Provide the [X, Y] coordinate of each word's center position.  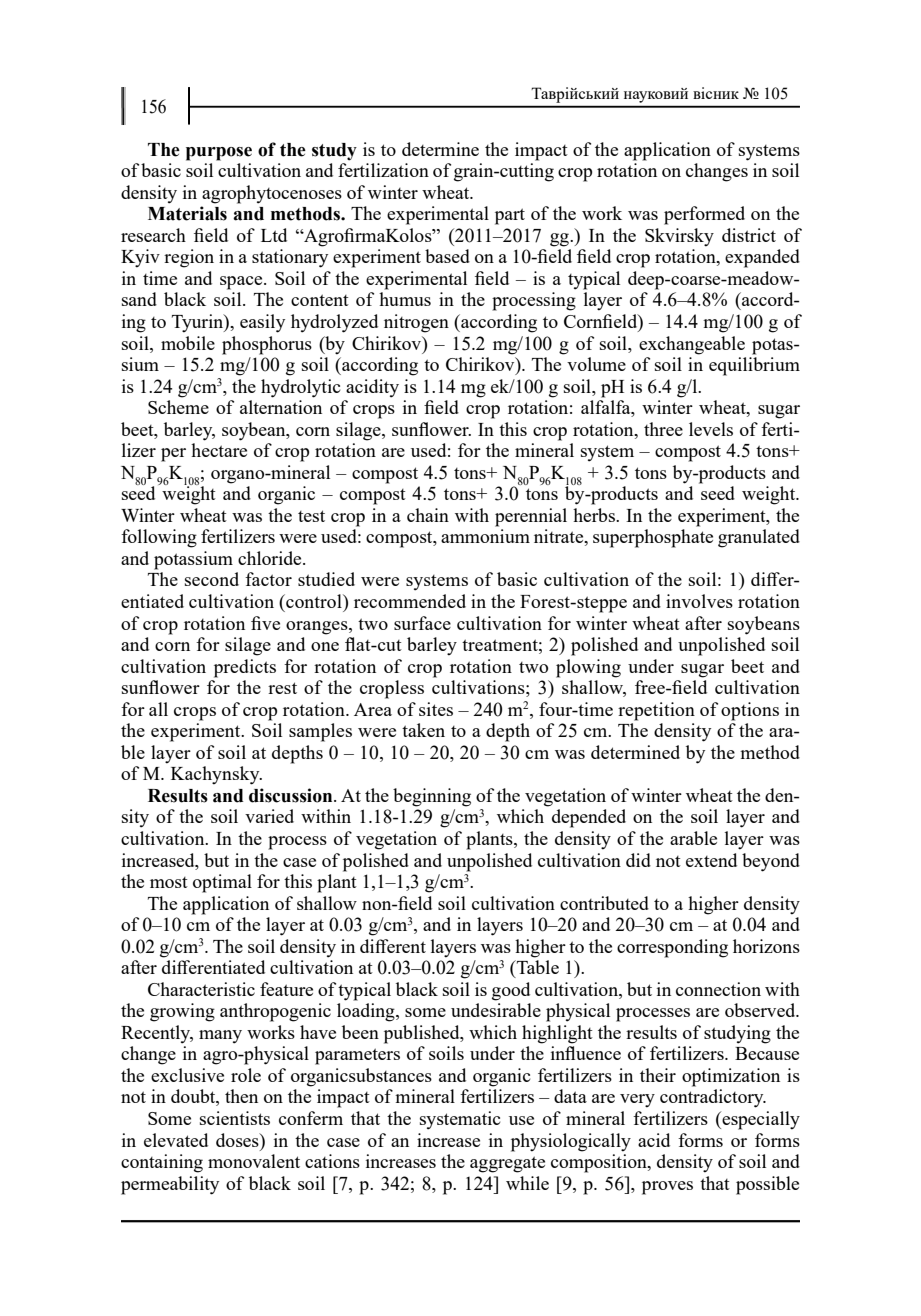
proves [667, 1188]
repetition [656, 711]
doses [238, 1140]
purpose [219, 154]
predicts [245, 668]
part [510, 216]
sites [436, 709]
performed [704, 215]
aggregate [507, 1164]
